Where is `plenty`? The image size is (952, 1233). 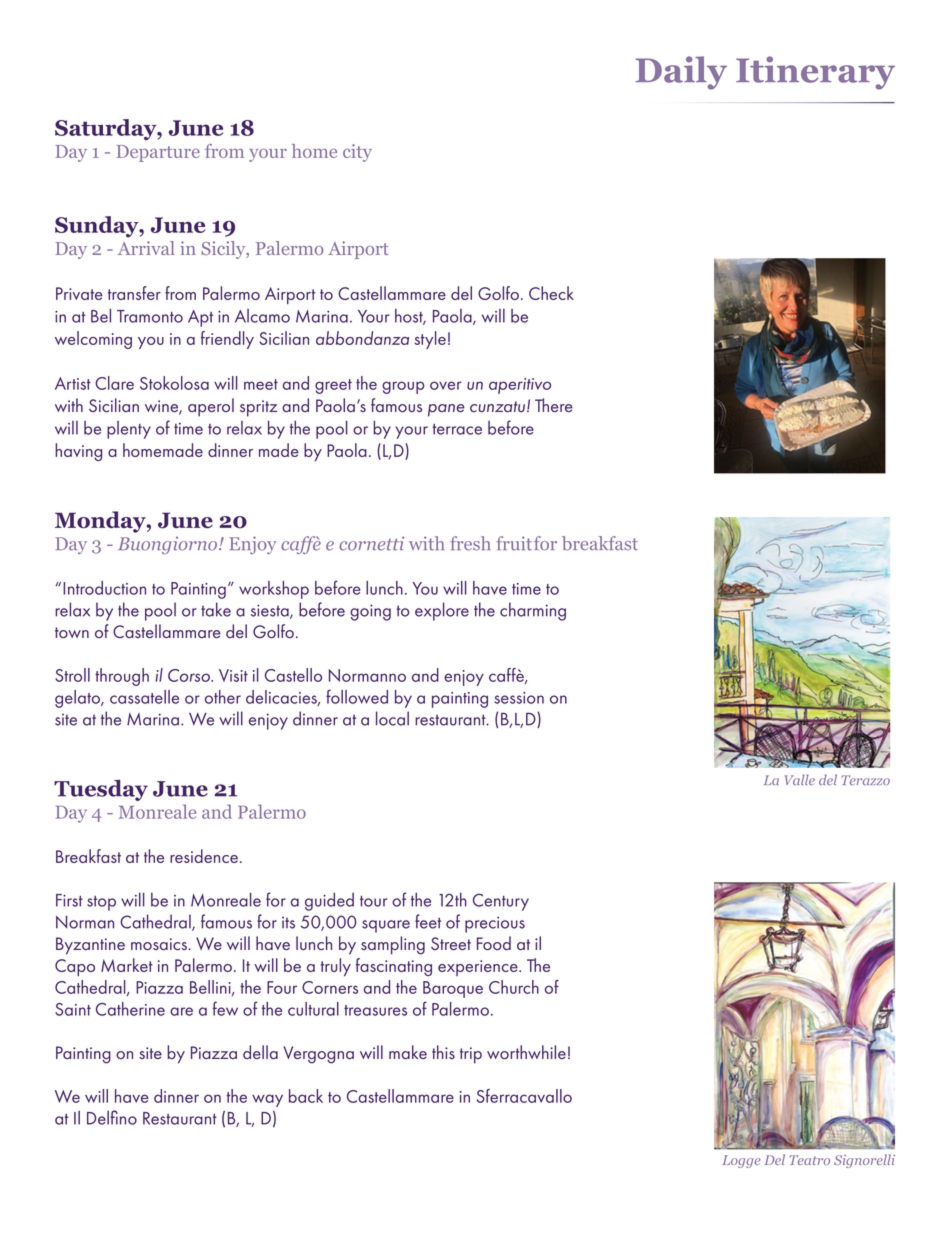
plenty is located at coordinates (129, 430).
